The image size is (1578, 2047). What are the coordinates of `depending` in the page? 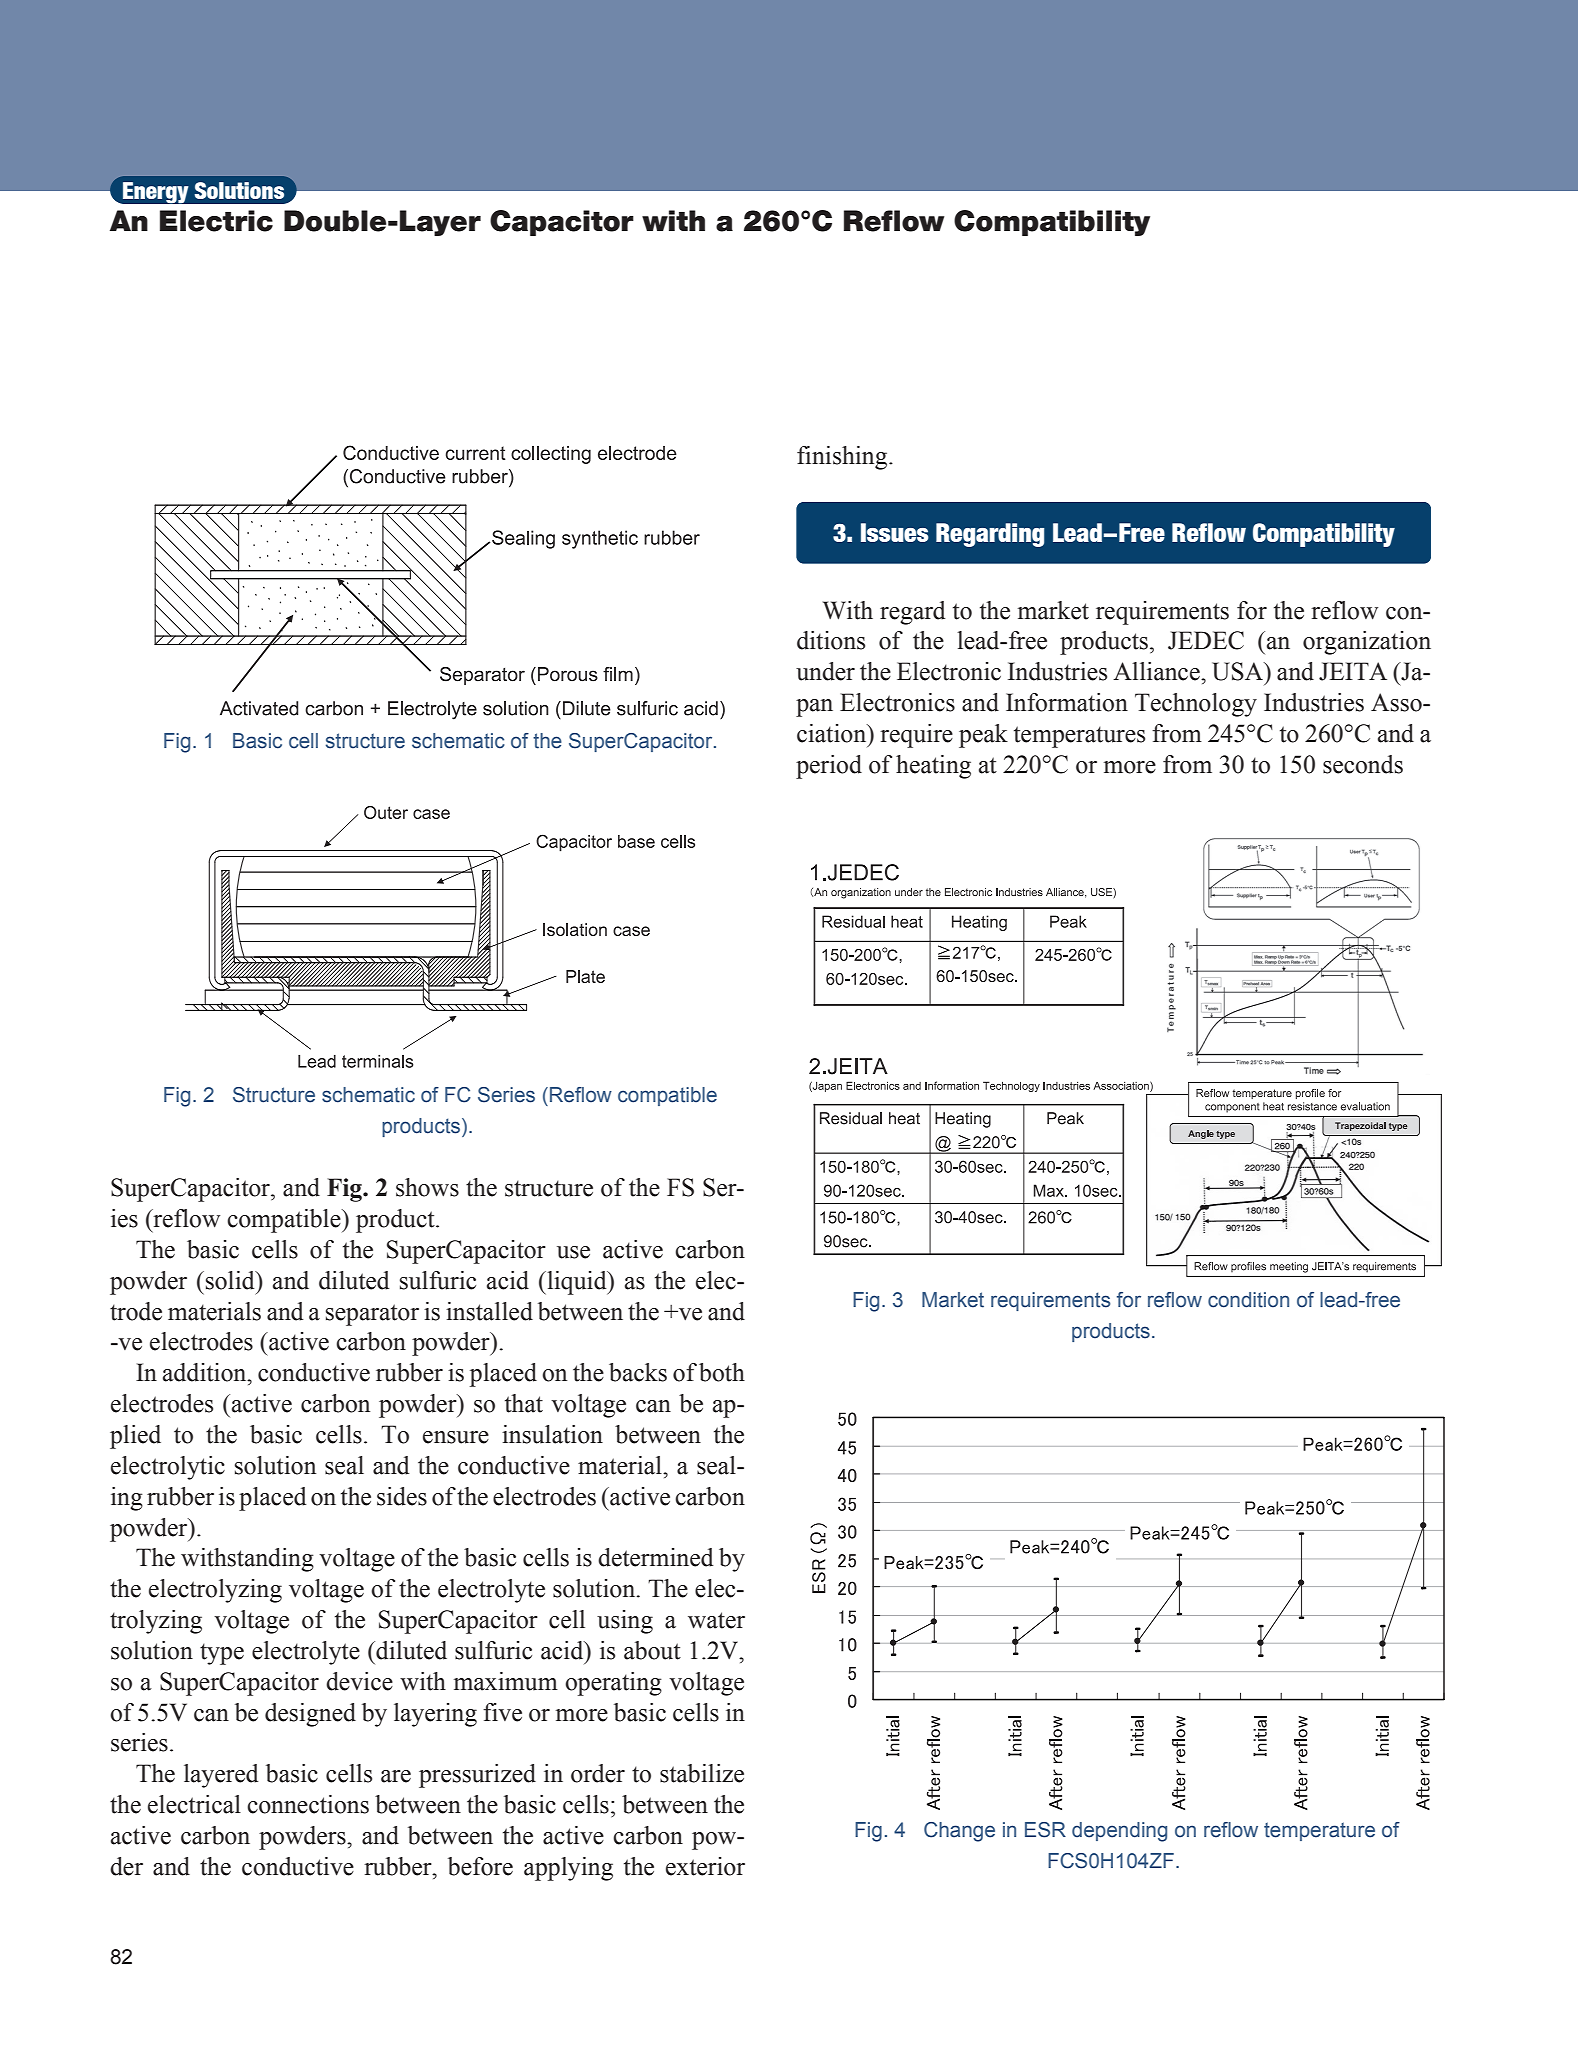 It's located at (1119, 1832).
